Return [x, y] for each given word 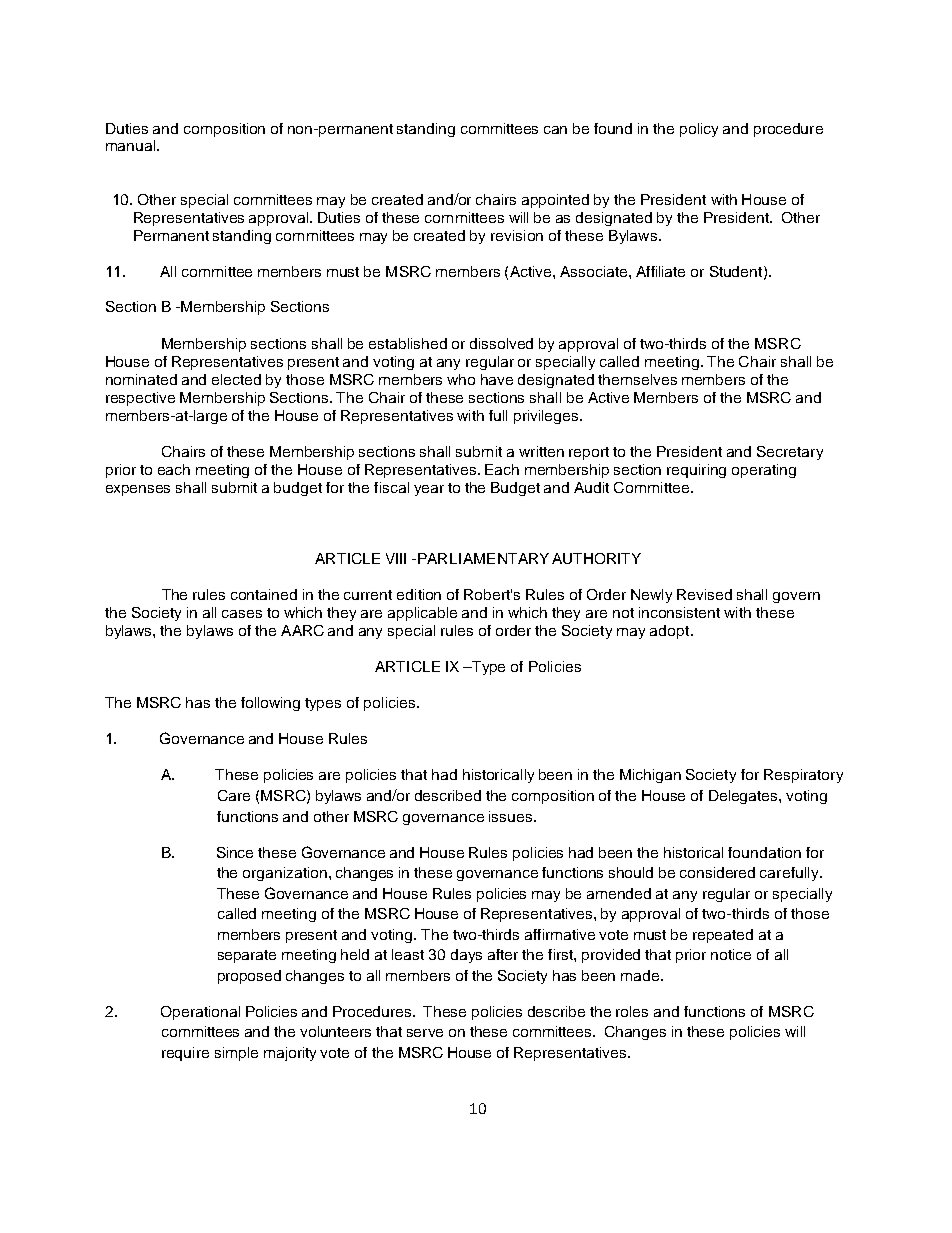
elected [236, 379]
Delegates [744, 797]
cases [242, 614]
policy [699, 130]
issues [510, 816]
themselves [637, 379]
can [555, 130]
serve [425, 1033]
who [461, 379]
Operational [200, 1013]
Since [235, 852]
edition [419, 594]
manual [132, 145]
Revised [704, 594]
